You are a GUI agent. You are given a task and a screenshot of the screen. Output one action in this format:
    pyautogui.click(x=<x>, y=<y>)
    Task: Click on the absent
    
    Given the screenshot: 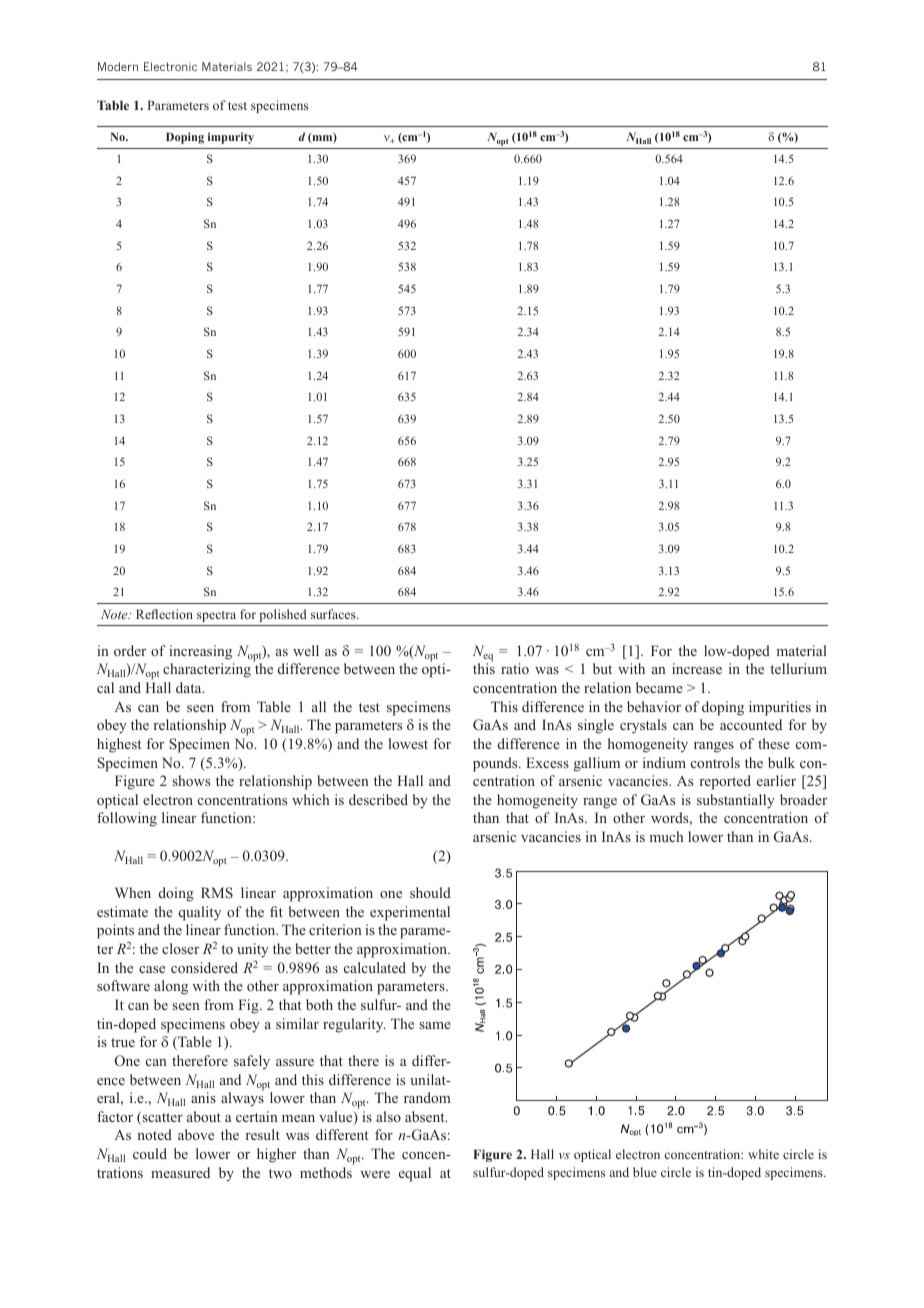 What is the action you would take?
    pyautogui.click(x=426, y=1116)
